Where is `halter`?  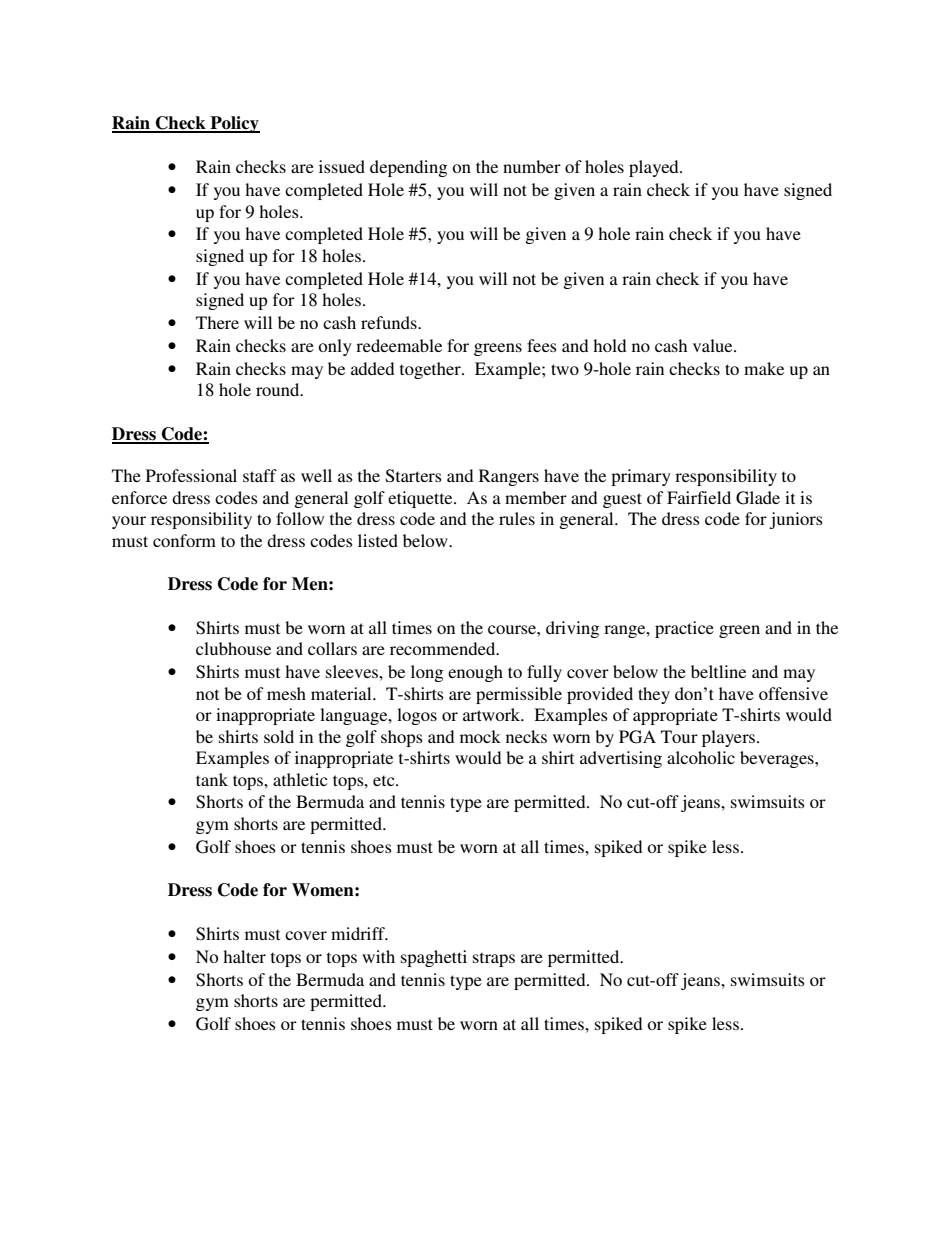 halter is located at coordinates (244, 956).
